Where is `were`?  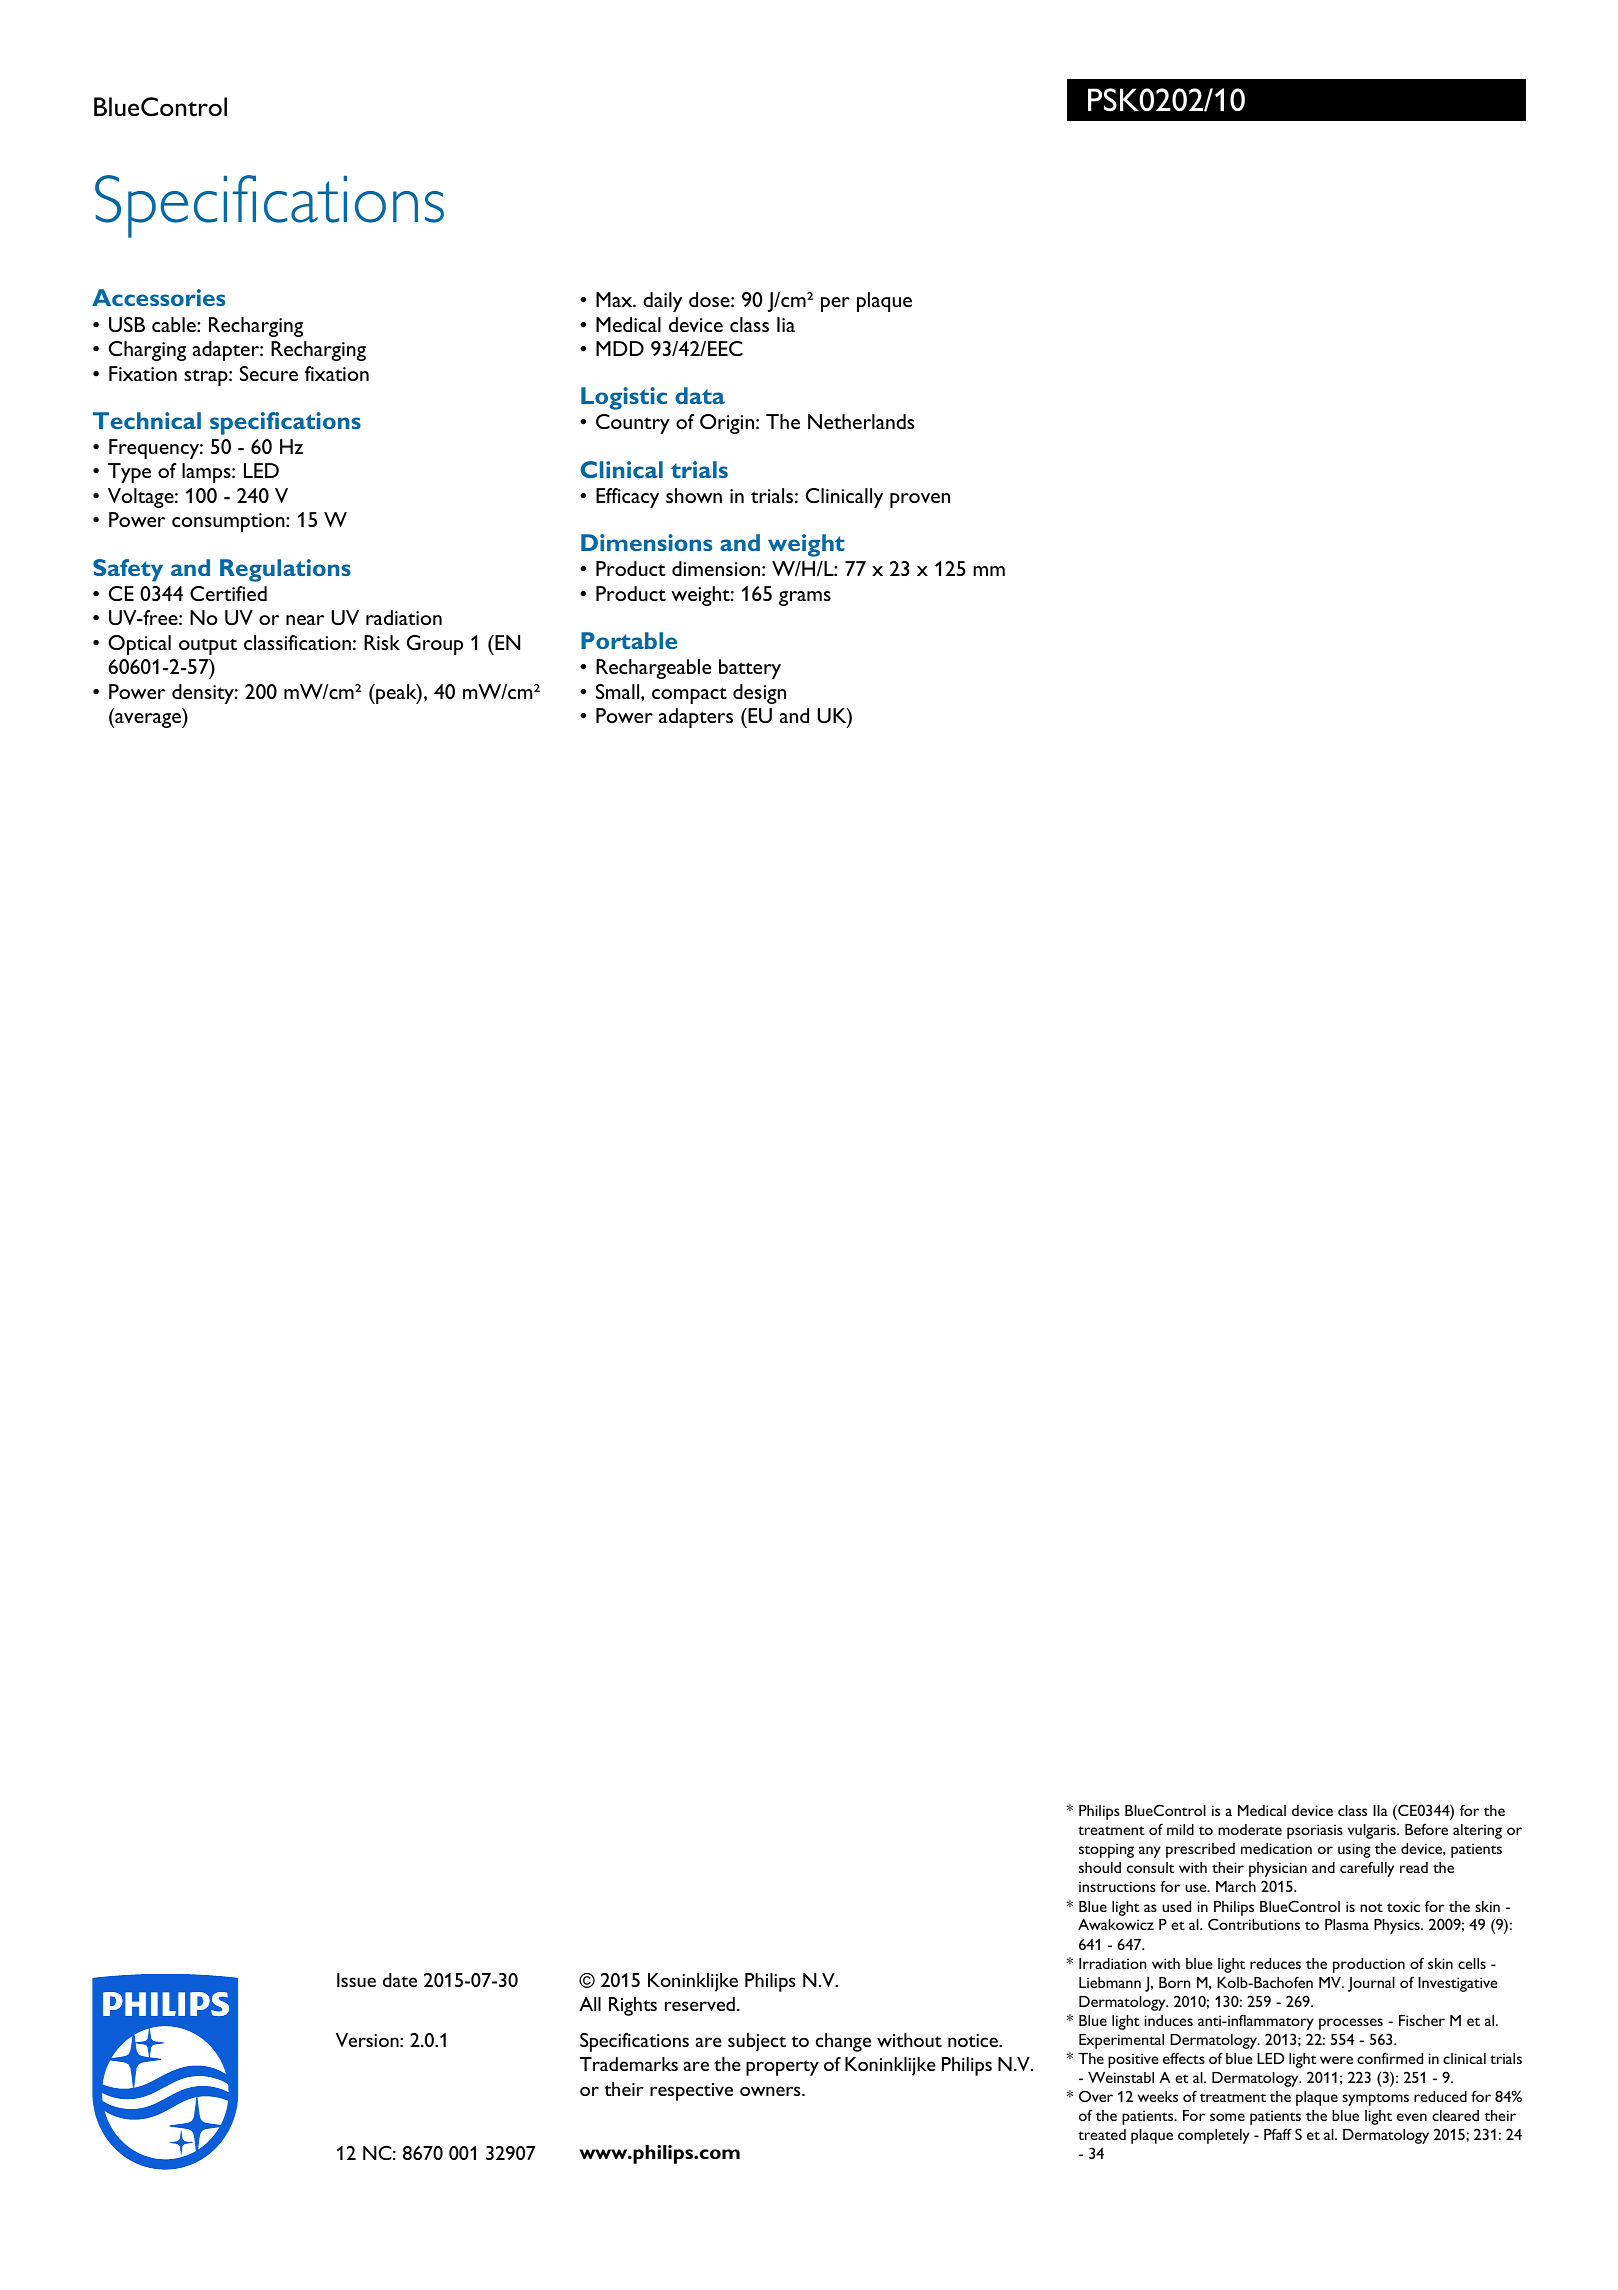
were is located at coordinates (1336, 2060).
